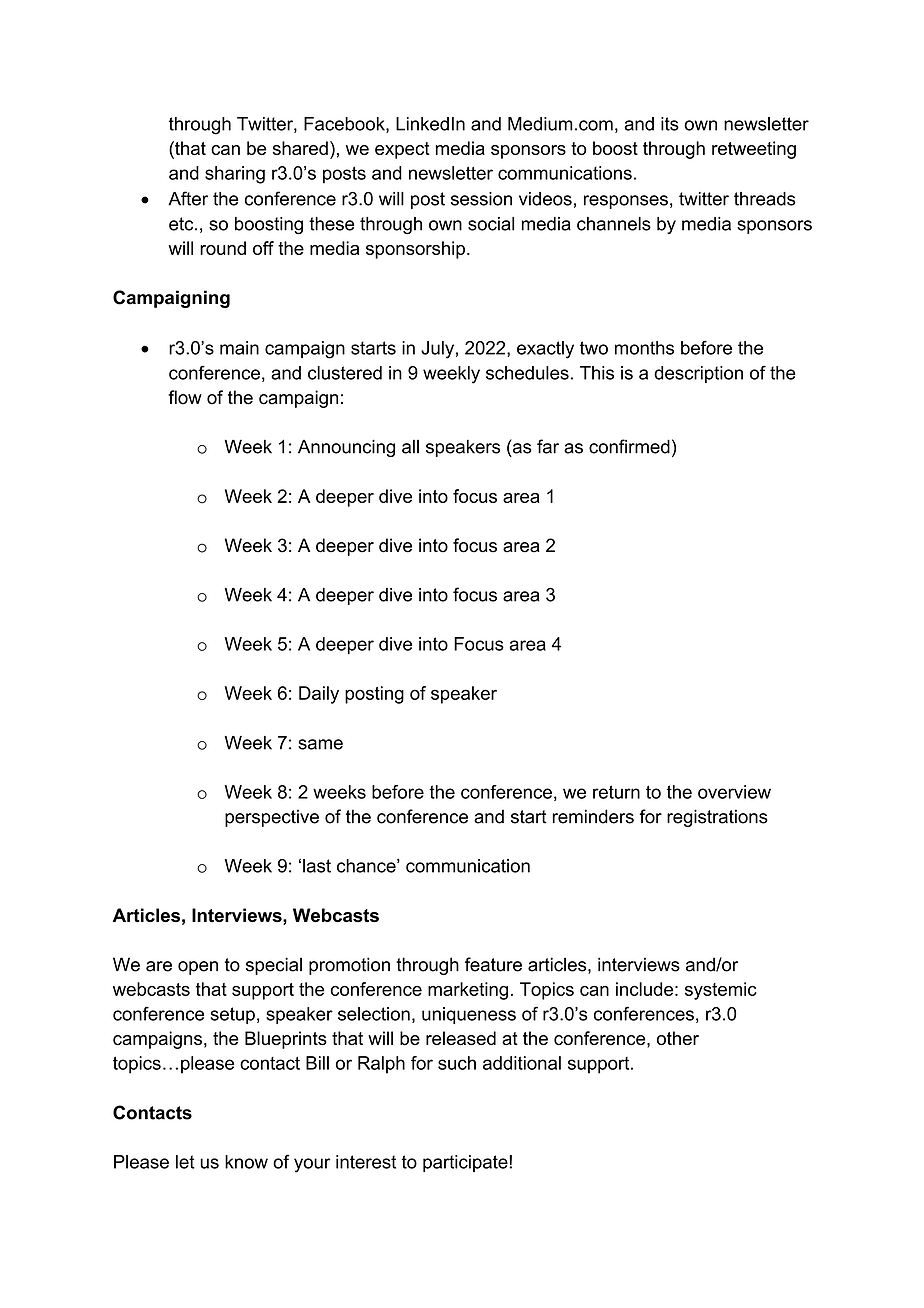 Image resolution: width=924 pixels, height=1308 pixels. What do you see at coordinates (346, 448) in the screenshot?
I see `Announcing` at bounding box center [346, 448].
